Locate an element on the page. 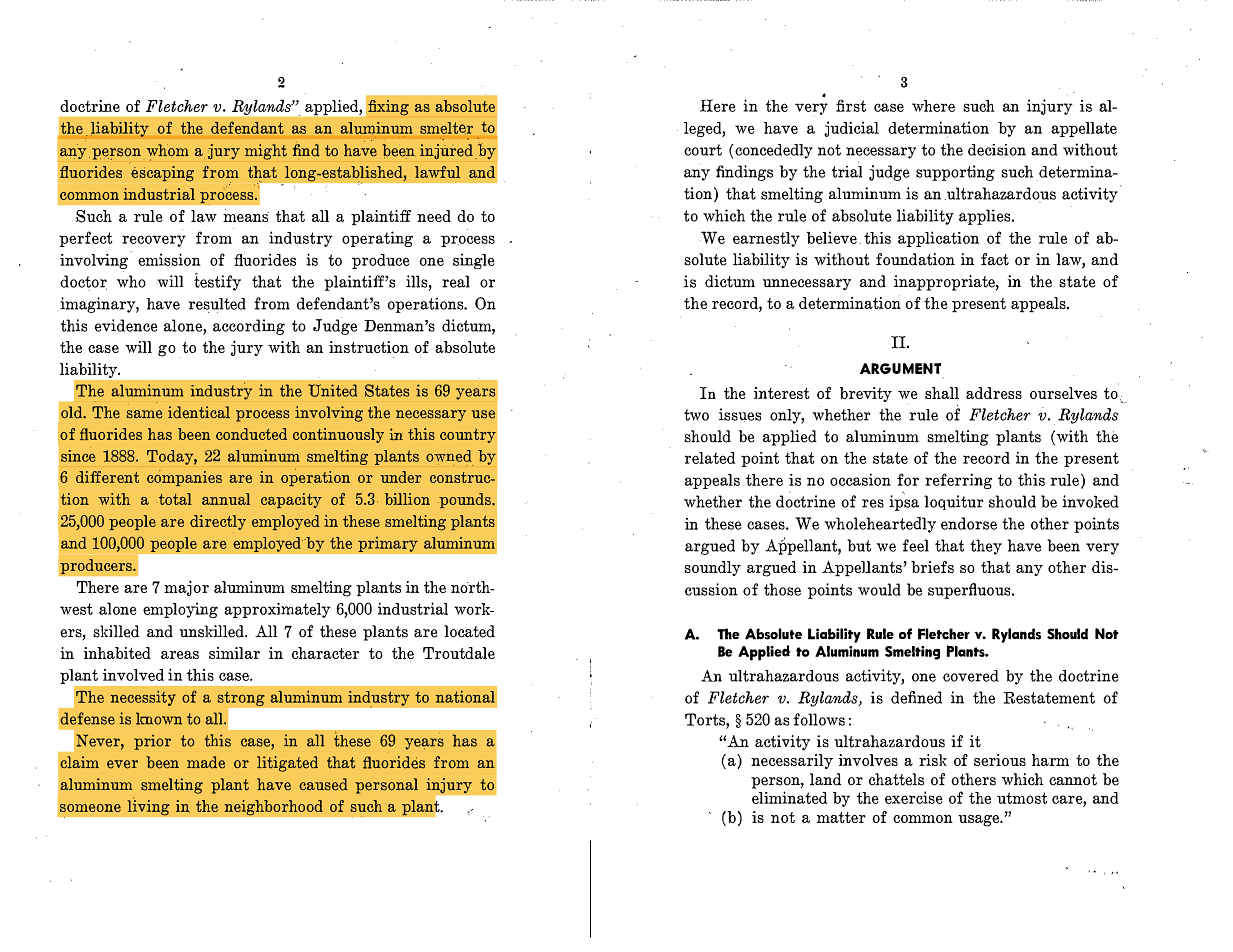  superfluous is located at coordinates (970, 591).
